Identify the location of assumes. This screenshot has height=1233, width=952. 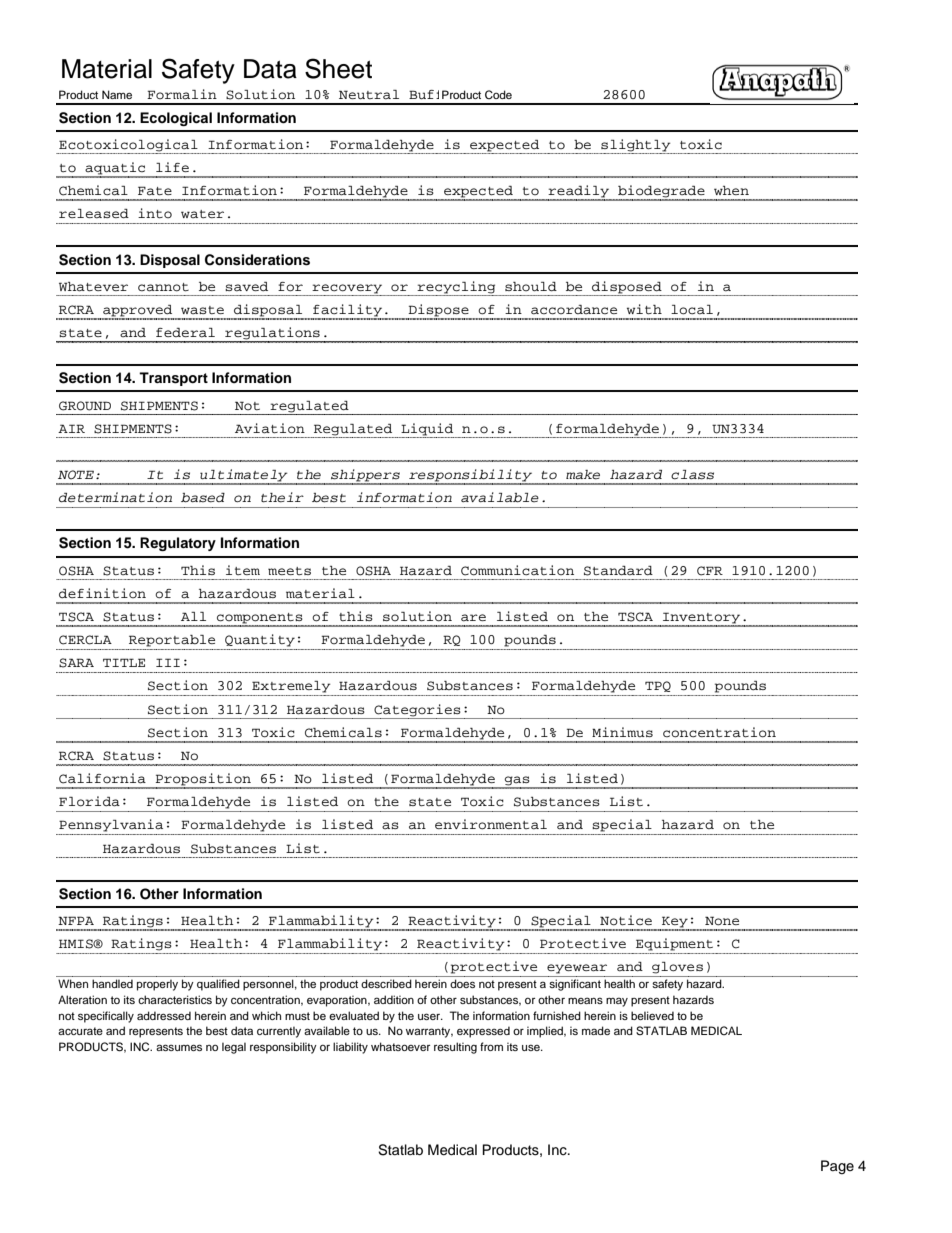
(179, 1047).
